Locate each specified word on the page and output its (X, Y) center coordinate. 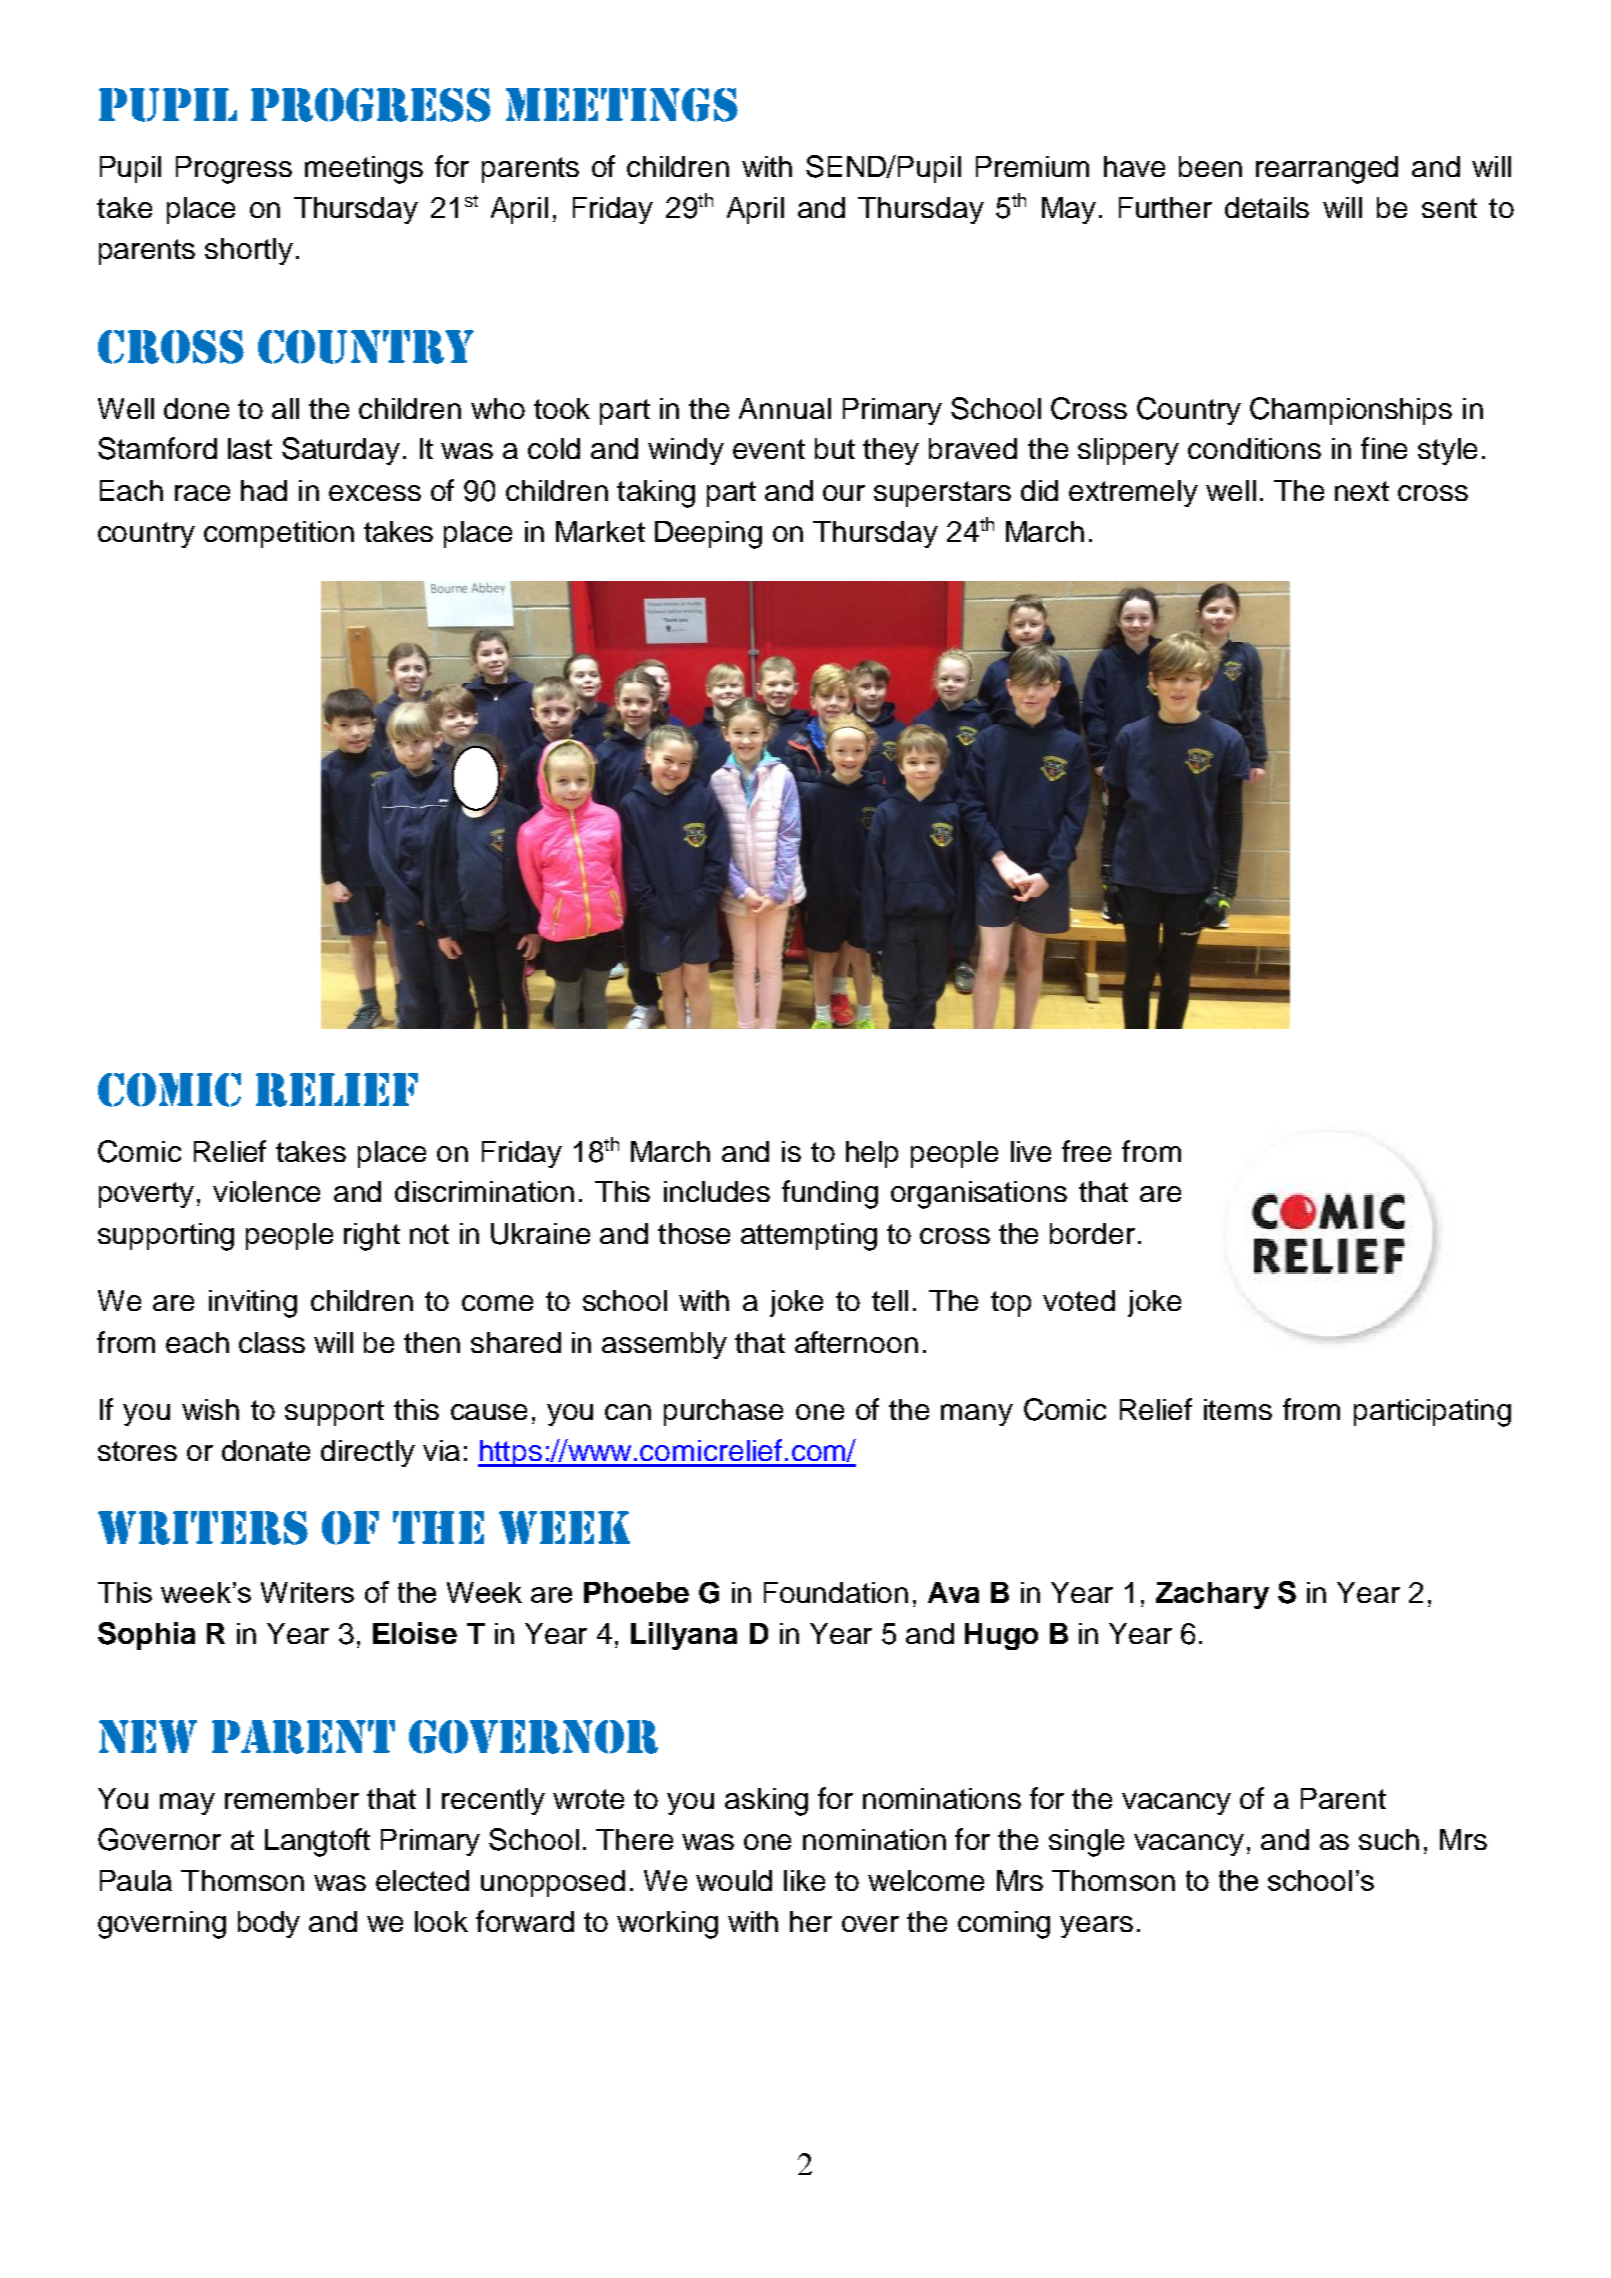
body (269, 1924)
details (1267, 207)
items (1238, 1409)
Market (600, 531)
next (1362, 491)
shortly (249, 251)
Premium (1032, 166)
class (272, 1342)
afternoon (856, 1342)
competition (279, 534)
